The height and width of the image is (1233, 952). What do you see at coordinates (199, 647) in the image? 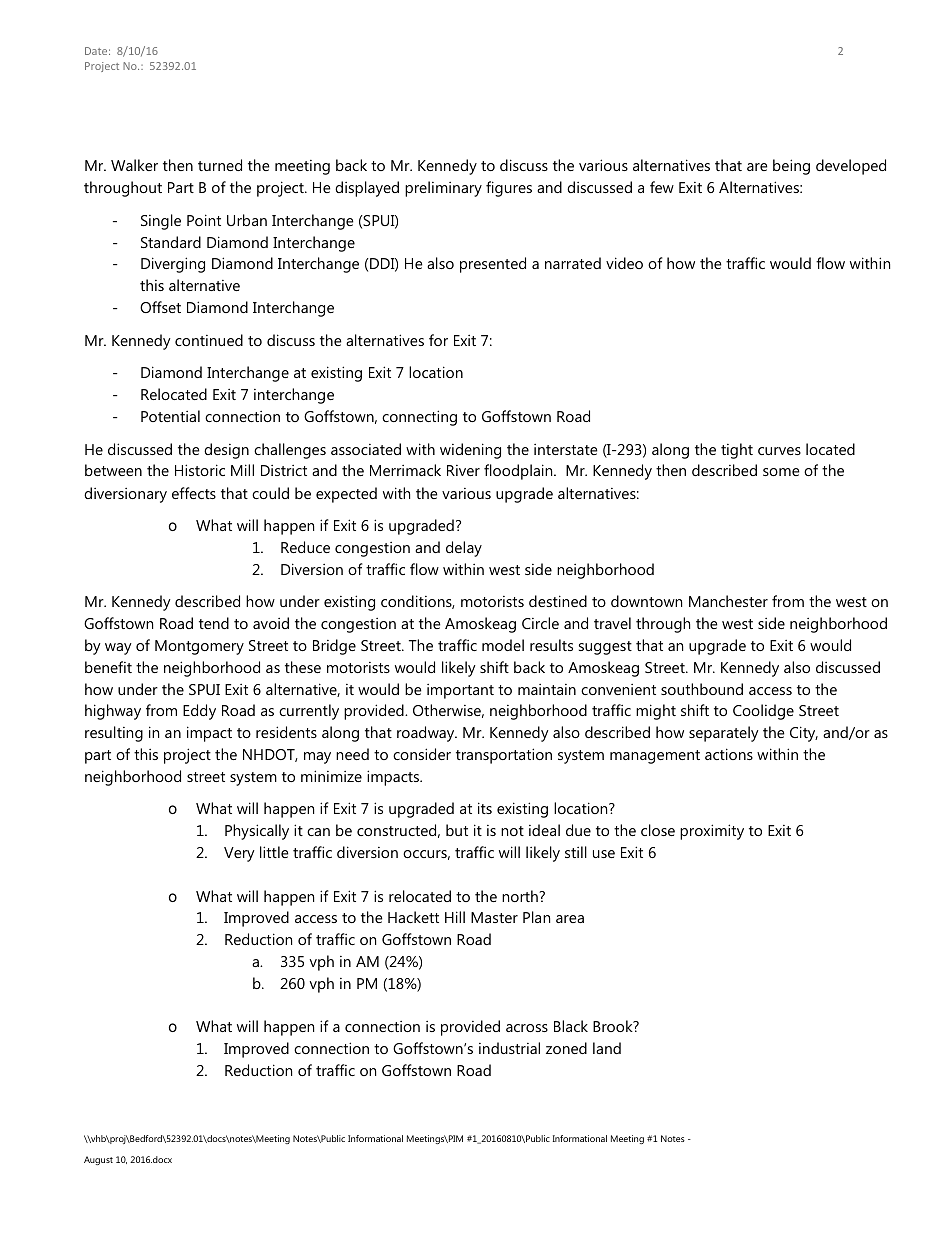
I see `Montgomery` at bounding box center [199, 647].
